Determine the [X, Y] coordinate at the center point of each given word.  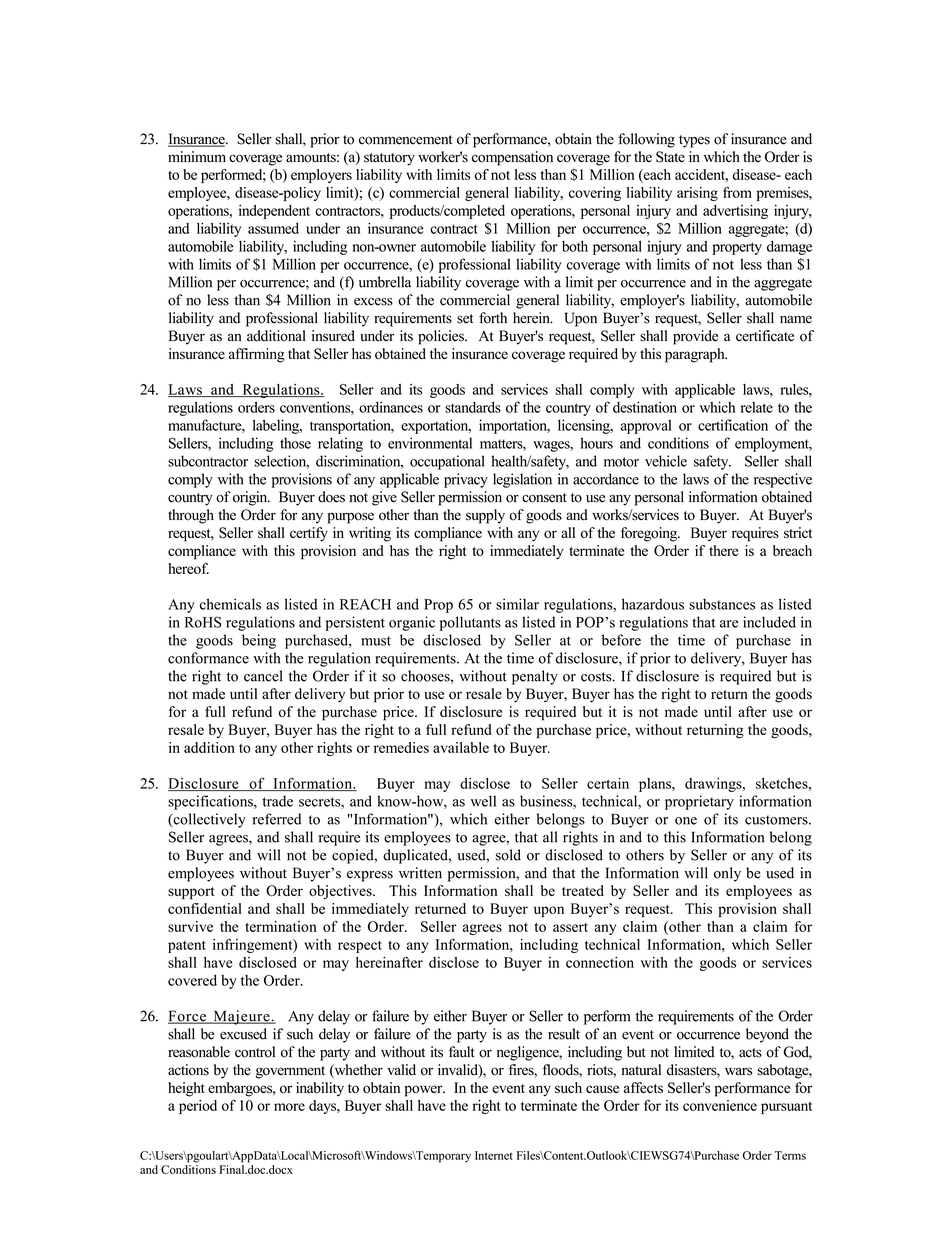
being [259, 641]
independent [274, 212]
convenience [720, 1105]
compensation [512, 158]
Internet [494, 1155]
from [737, 192]
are [729, 624]
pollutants [470, 623]
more [289, 1107]
